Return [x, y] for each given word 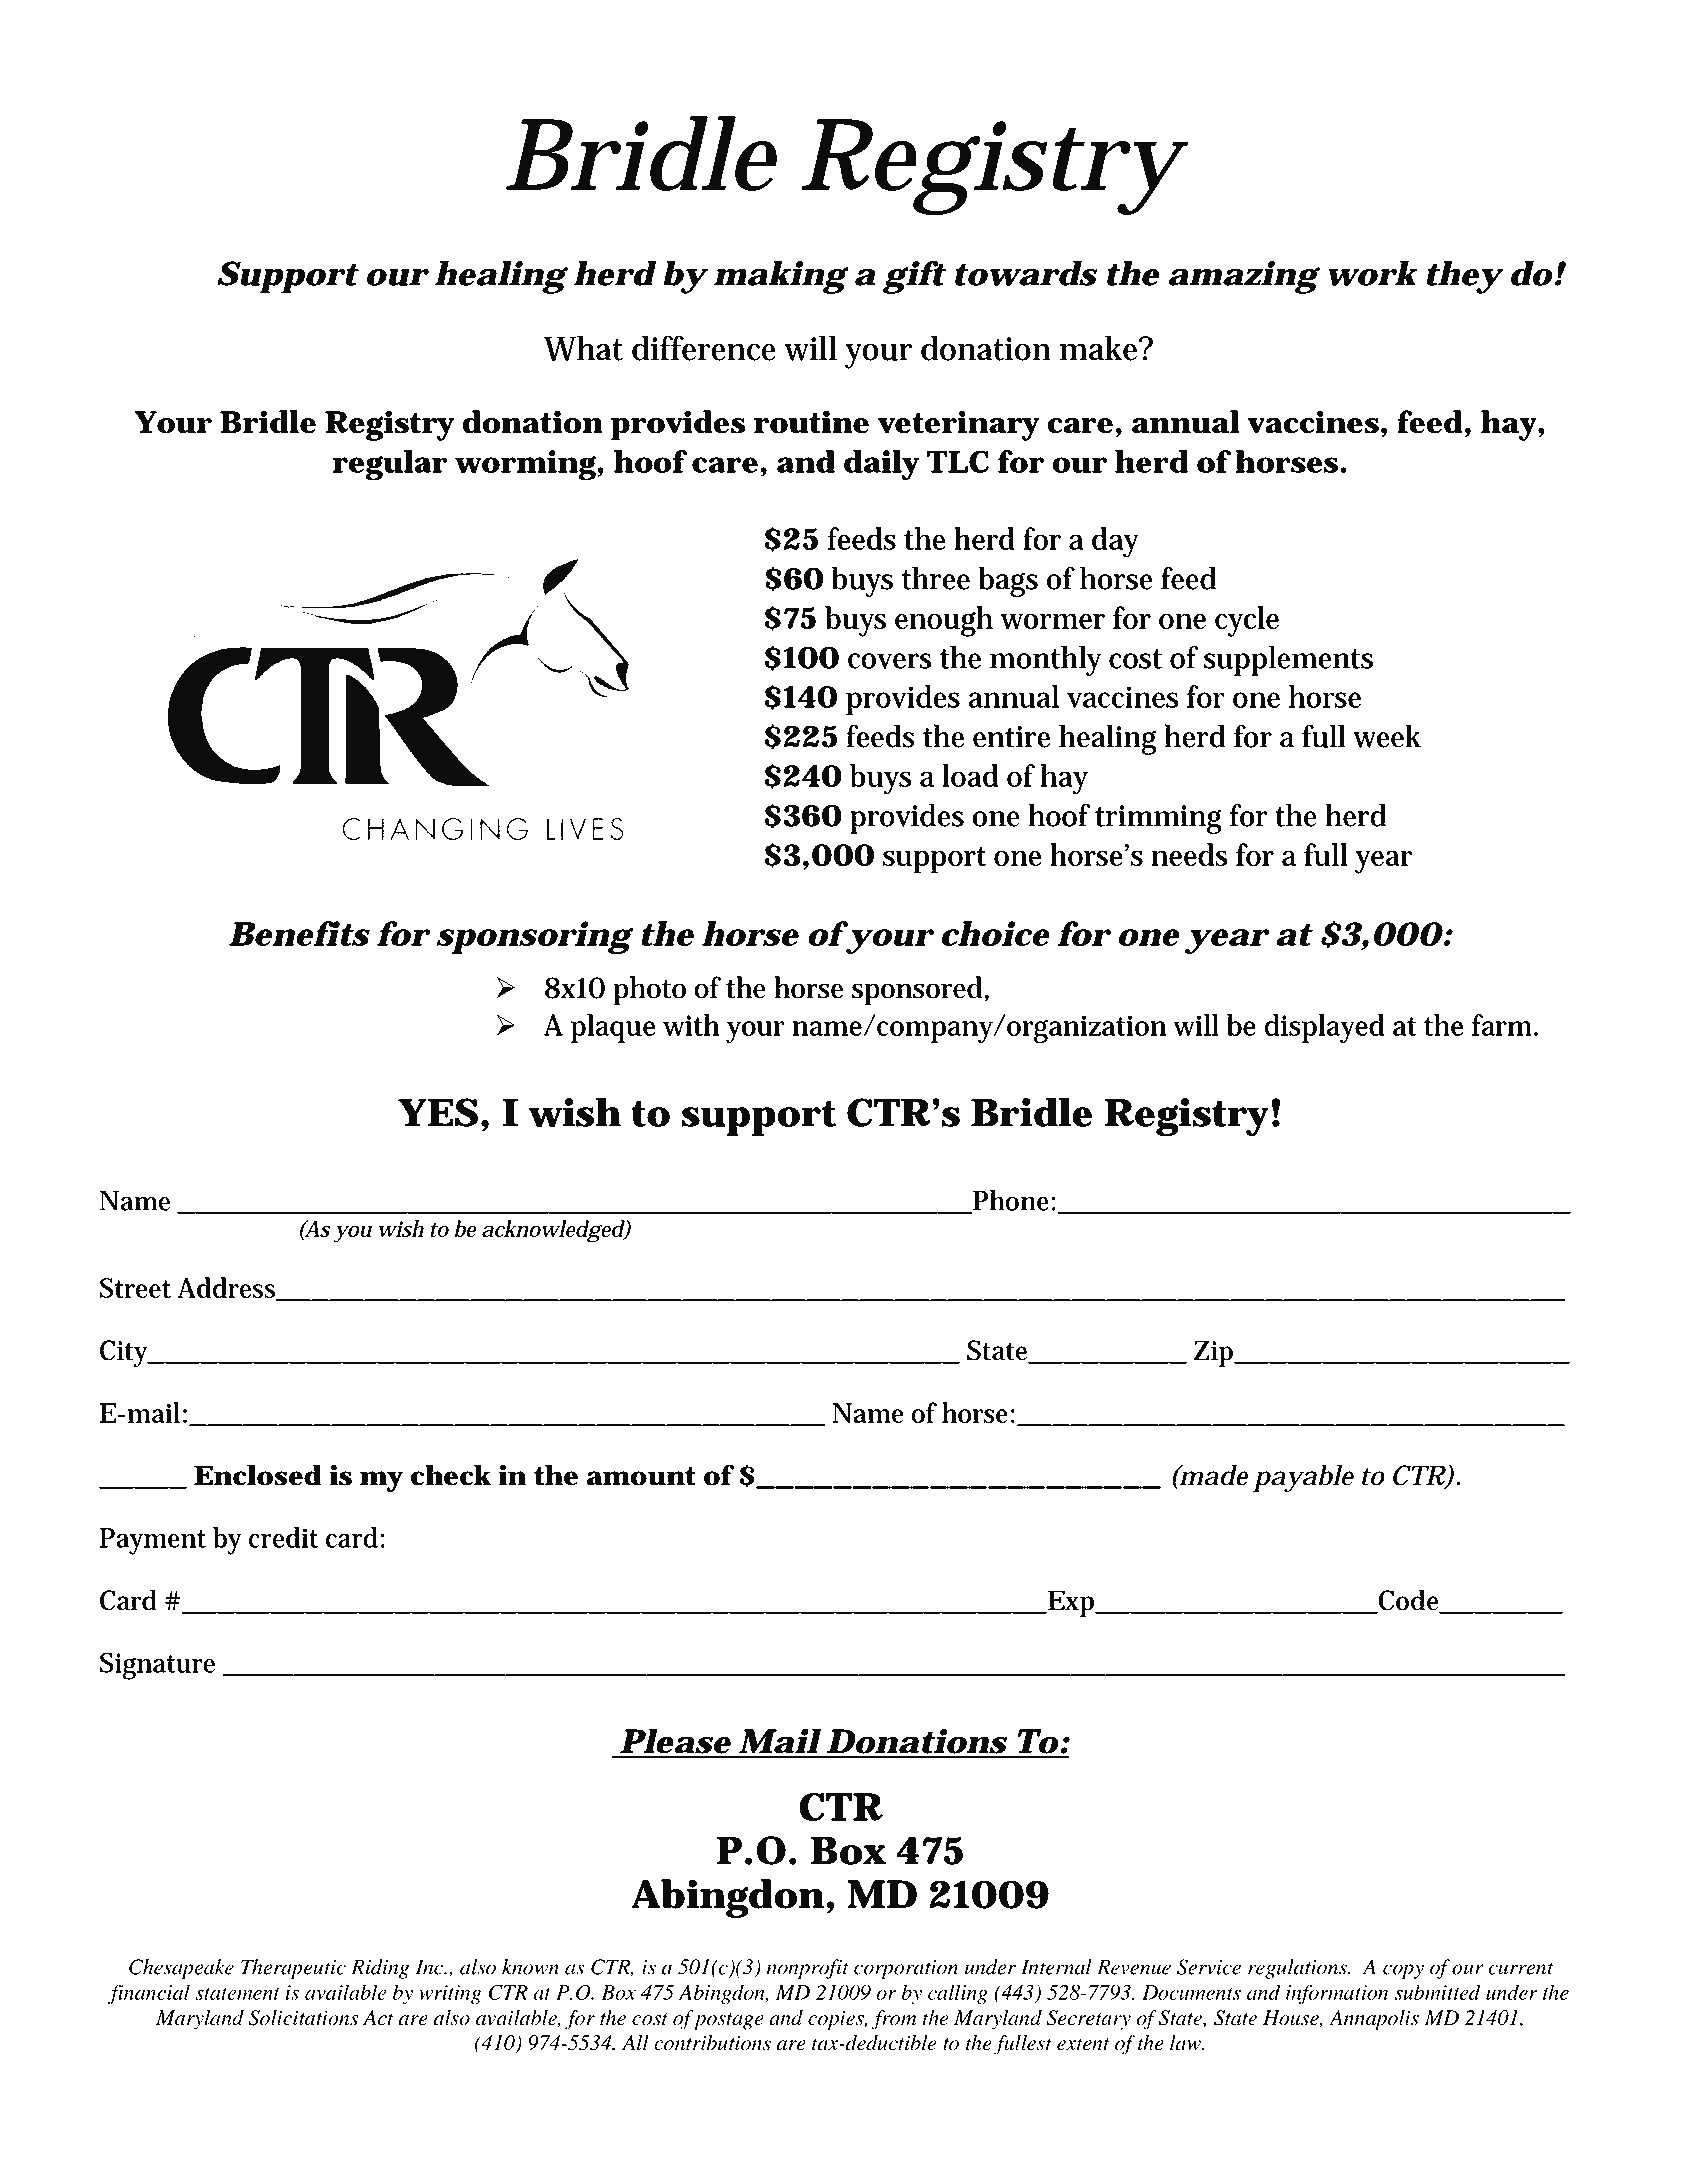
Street [135, 1288]
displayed [1324, 1028]
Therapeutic [293, 1969]
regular [389, 465]
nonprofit [807, 1969]
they [1462, 277]
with [691, 1025]
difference [704, 348]
